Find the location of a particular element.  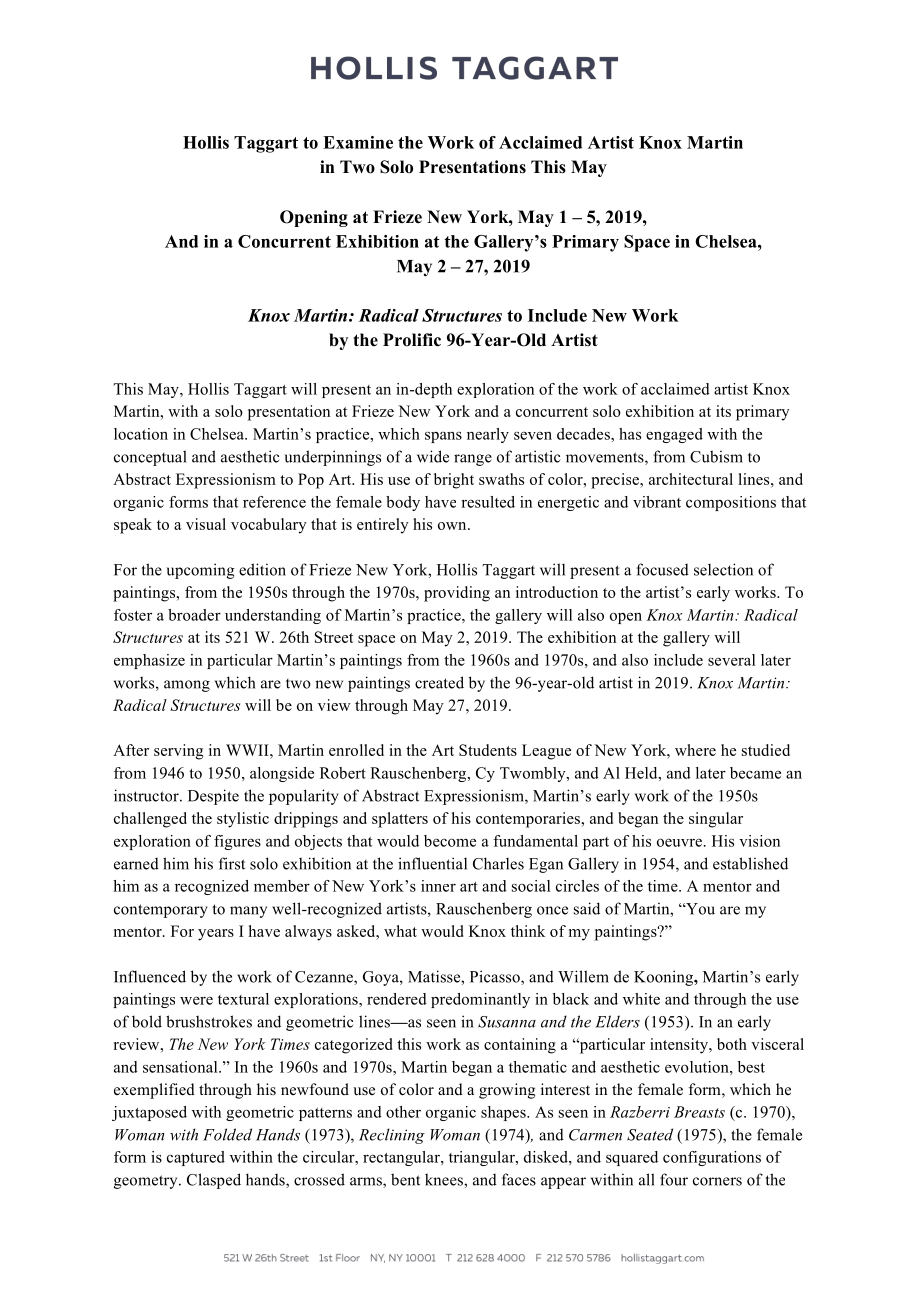

created is located at coordinates (439, 682).
